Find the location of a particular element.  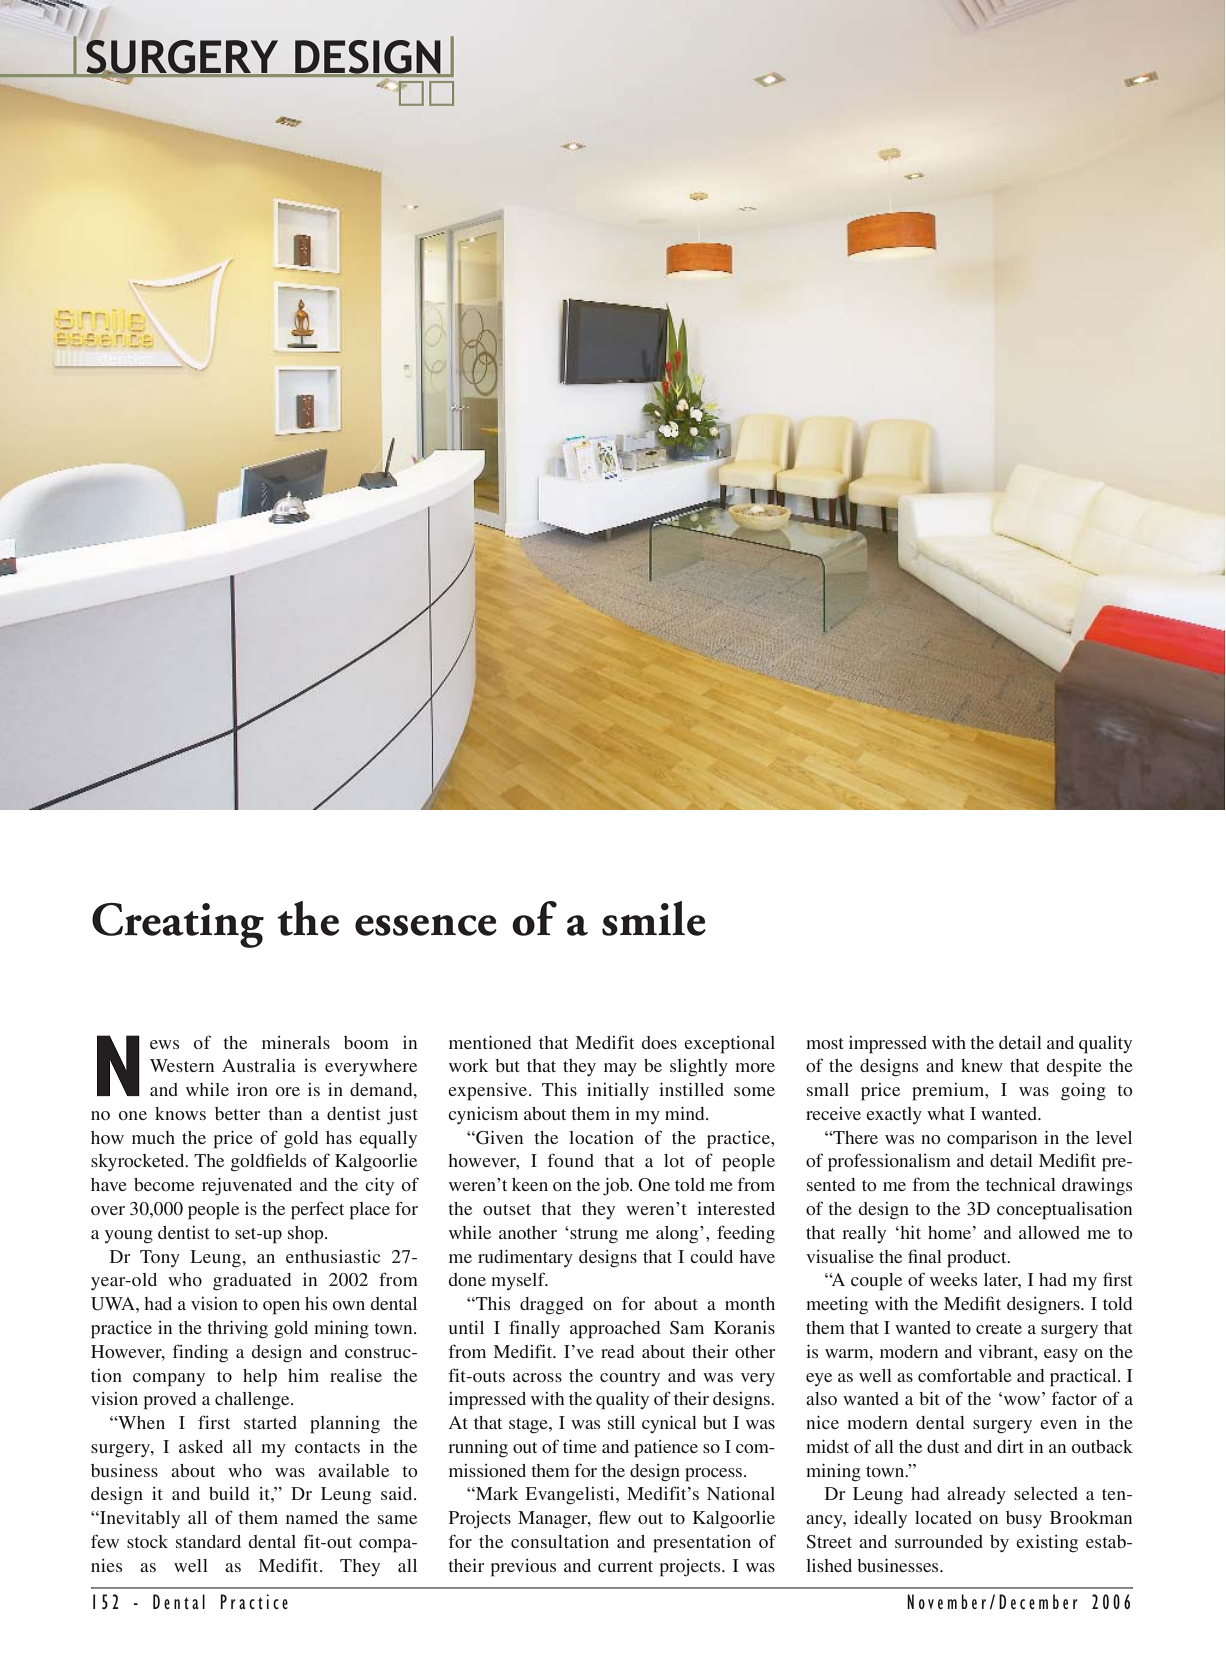

strung is located at coordinates (594, 1236).
